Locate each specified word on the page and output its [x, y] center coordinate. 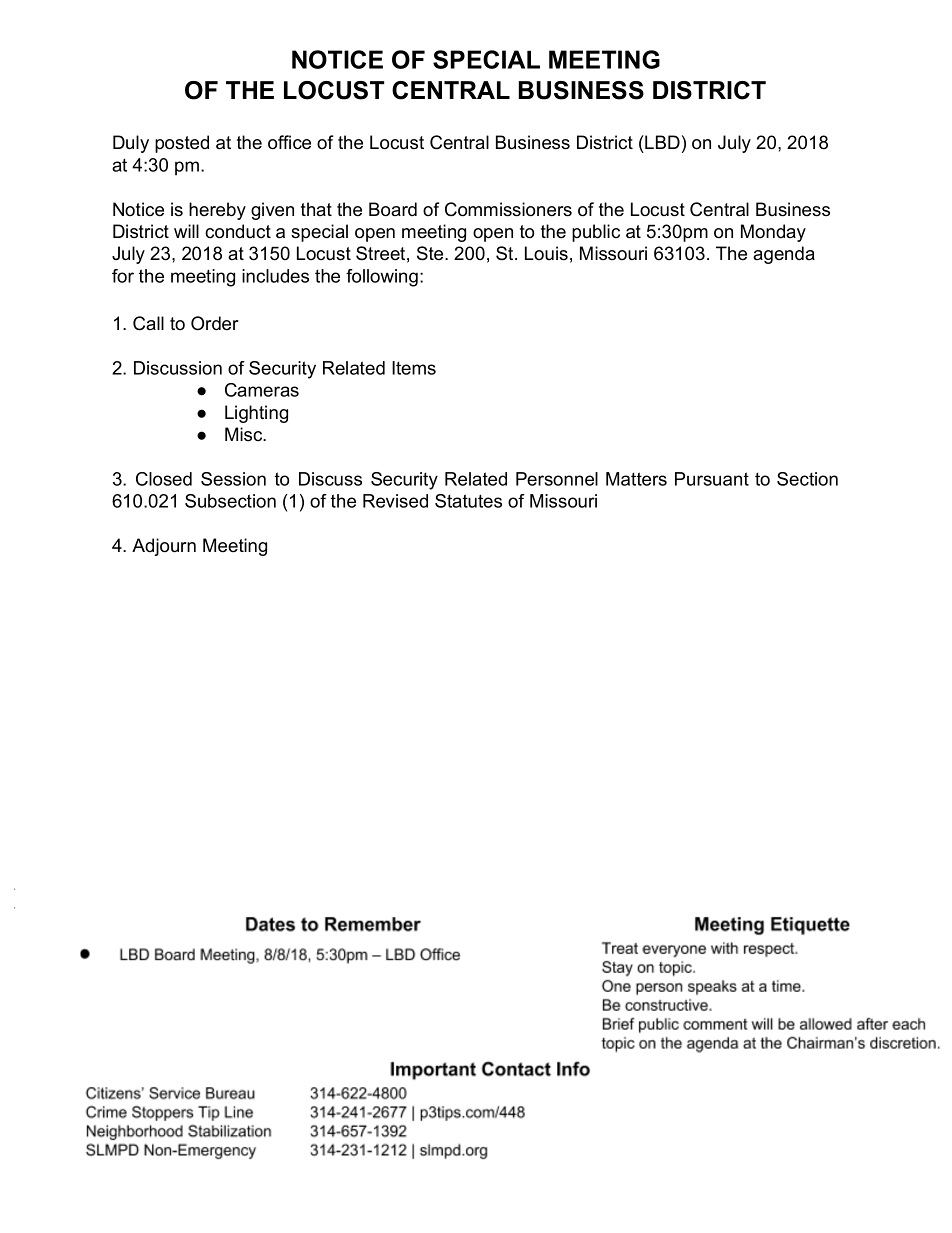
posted [182, 144]
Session [233, 479]
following [382, 278]
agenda [784, 255]
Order [215, 323]
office [289, 142]
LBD [661, 142]
